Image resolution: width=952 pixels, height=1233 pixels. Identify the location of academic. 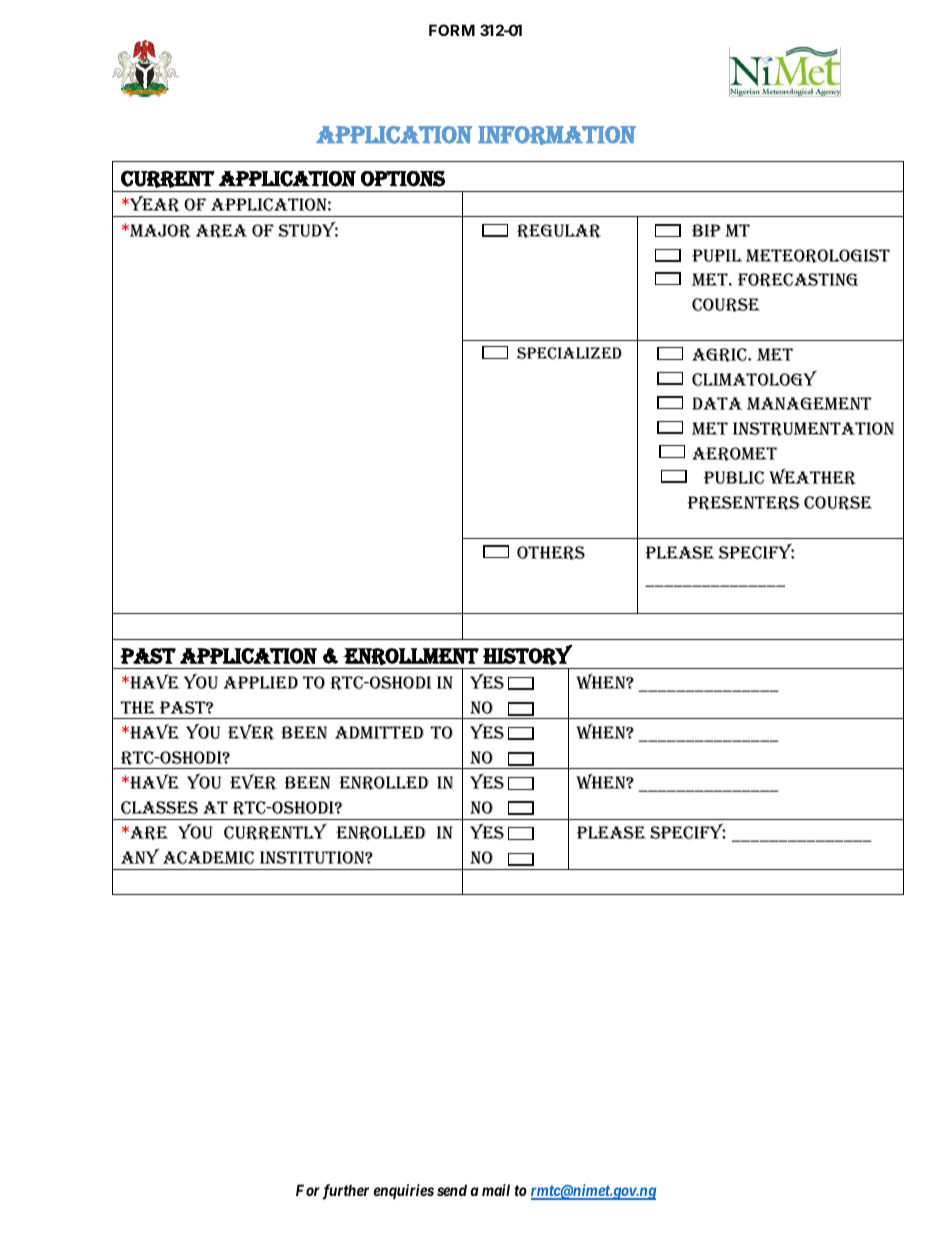
(209, 858).
